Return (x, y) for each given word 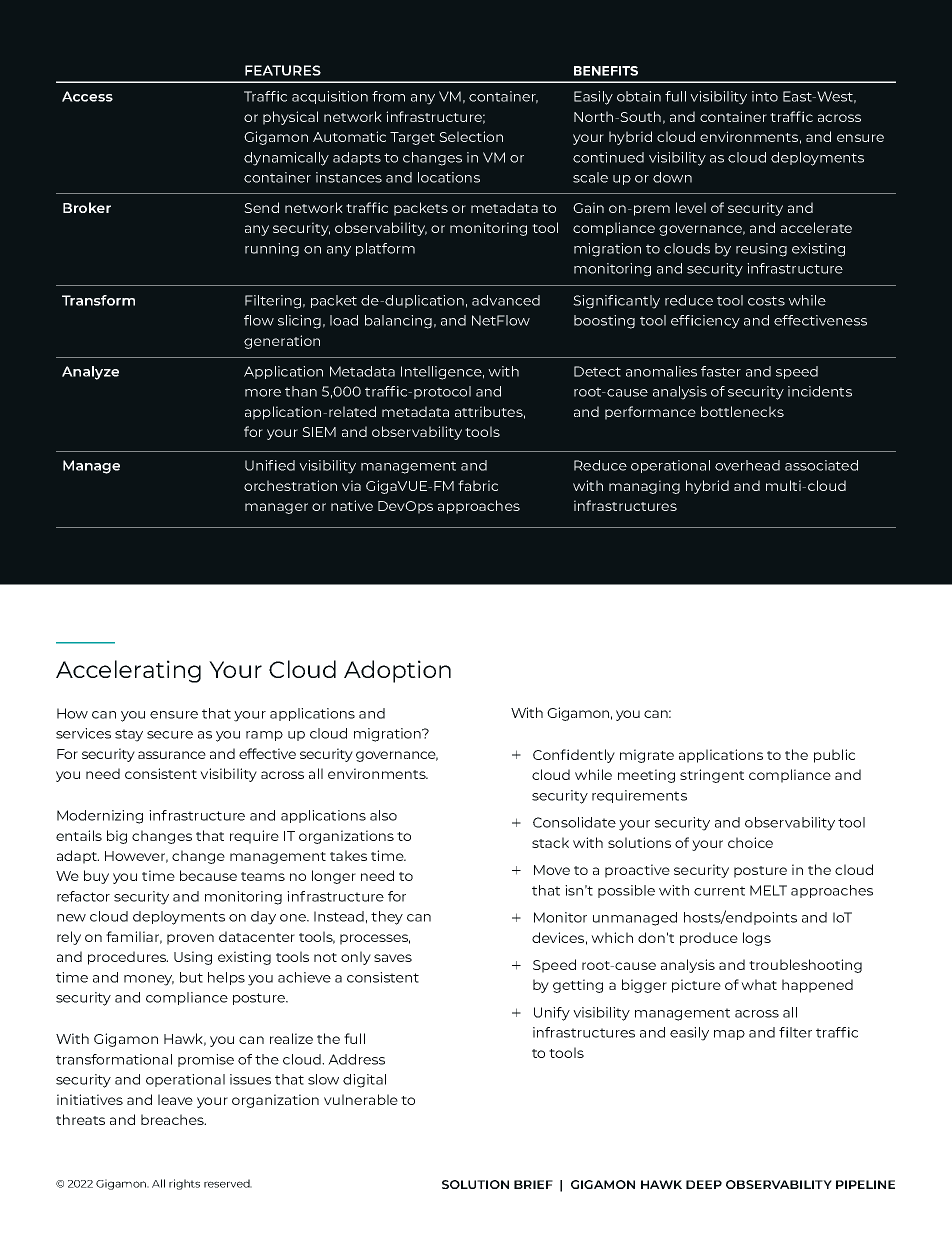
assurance (172, 755)
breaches (173, 1119)
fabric (478, 485)
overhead (747, 465)
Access (87, 96)
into (765, 96)
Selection (471, 136)
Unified (270, 465)
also (383, 815)
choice (750, 842)
